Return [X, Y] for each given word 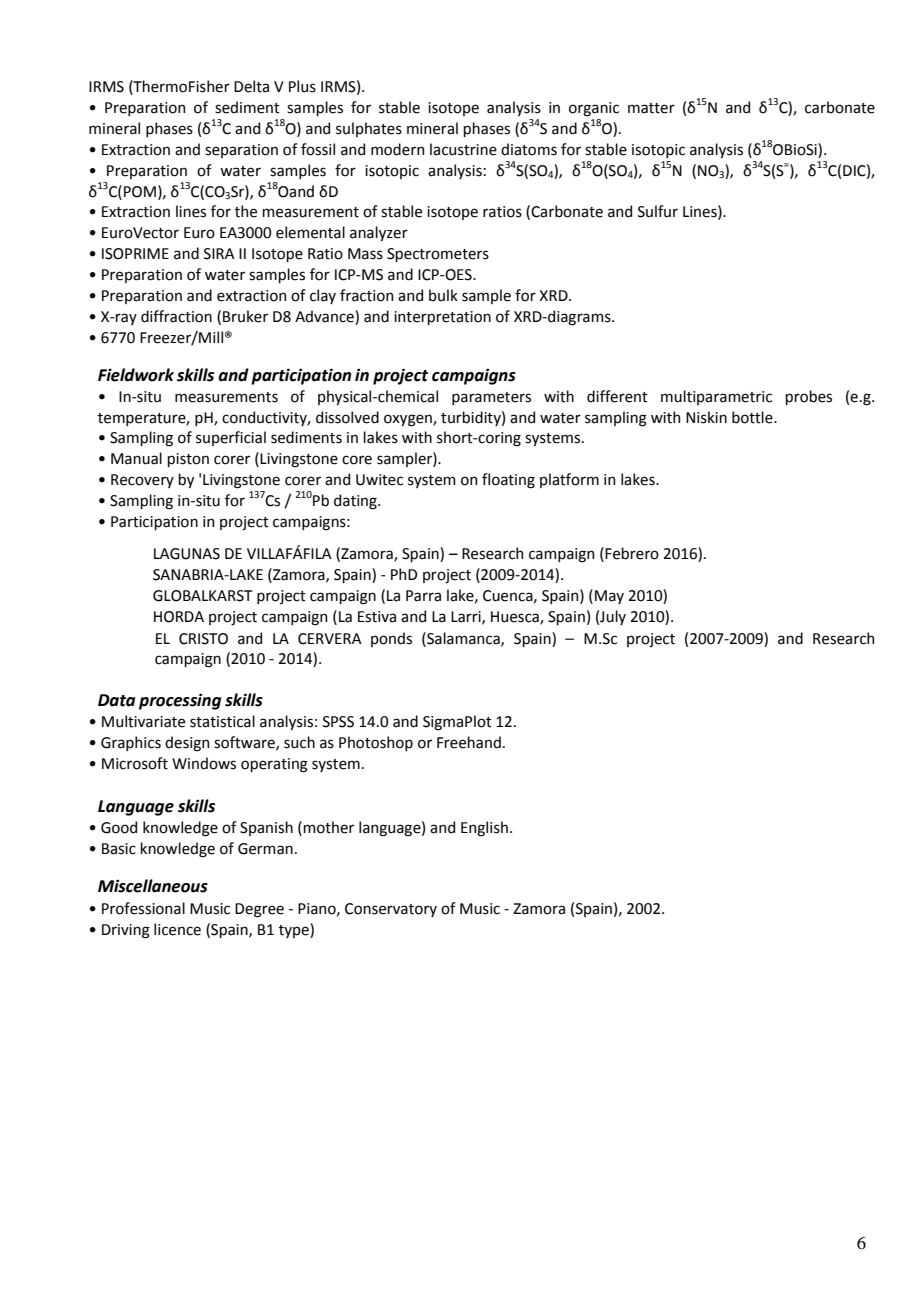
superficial [231, 438]
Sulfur [658, 211]
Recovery [142, 481]
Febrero [632, 553]
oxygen [409, 420]
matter [651, 108]
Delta [251, 86]
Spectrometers [438, 255]
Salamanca [463, 639]
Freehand [469, 742]
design [187, 744]
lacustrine [463, 149]
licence [177, 929]
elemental [310, 232]
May [609, 597]
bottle [753, 417]
